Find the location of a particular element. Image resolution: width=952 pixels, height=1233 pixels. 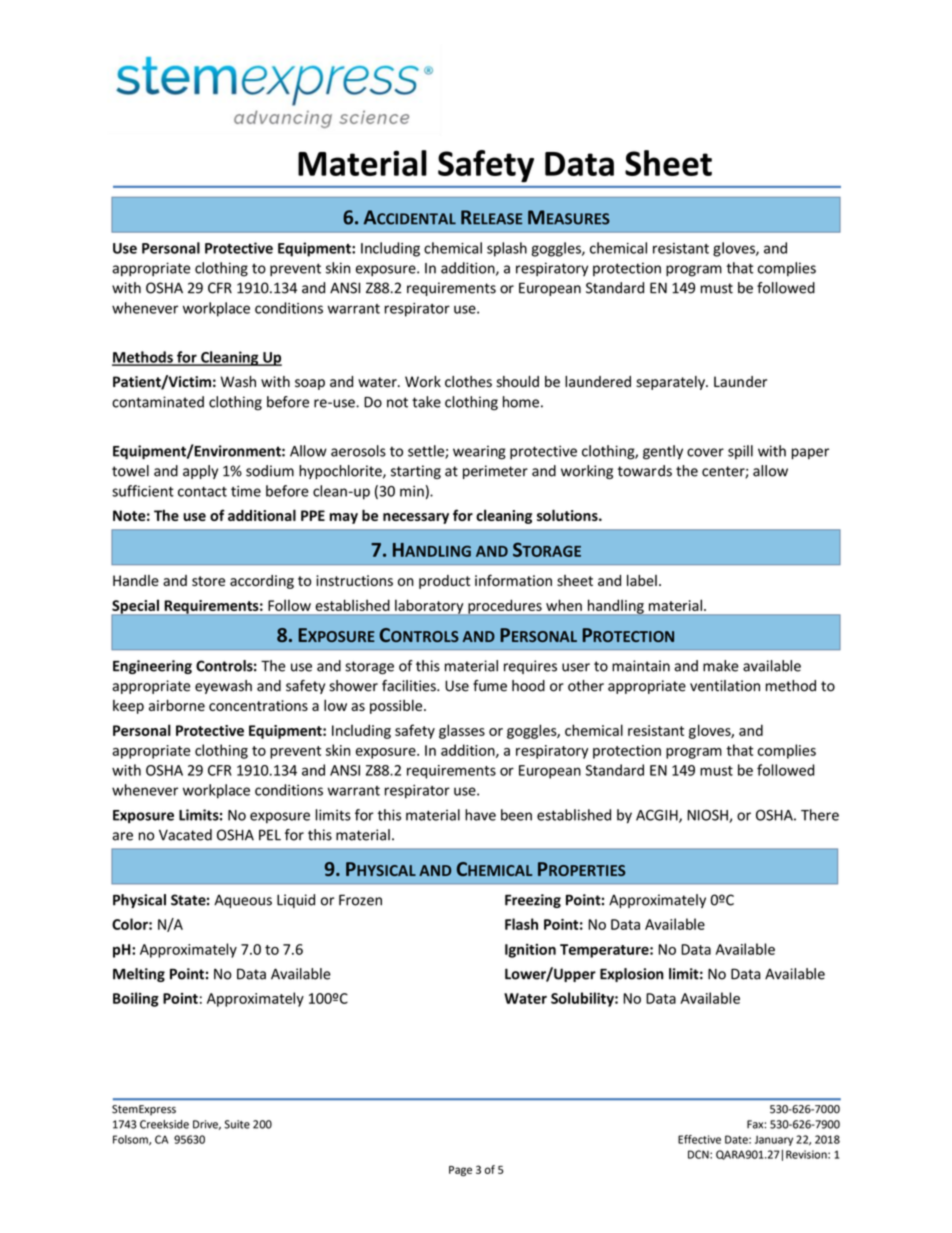

soap is located at coordinates (310, 384).
